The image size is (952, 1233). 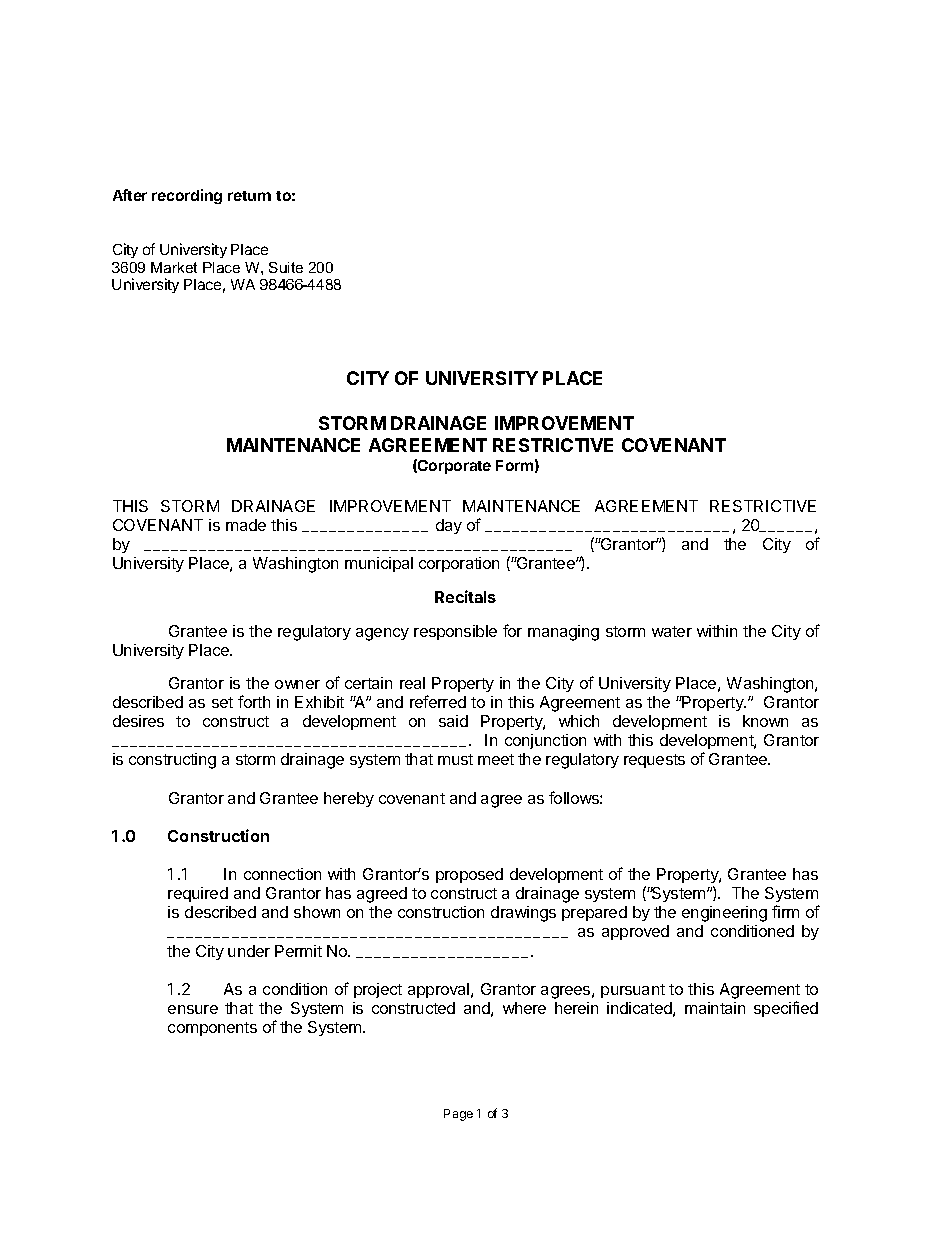 What do you see at coordinates (715, 1008) in the screenshot?
I see `maintain` at bounding box center [715, 1008].
